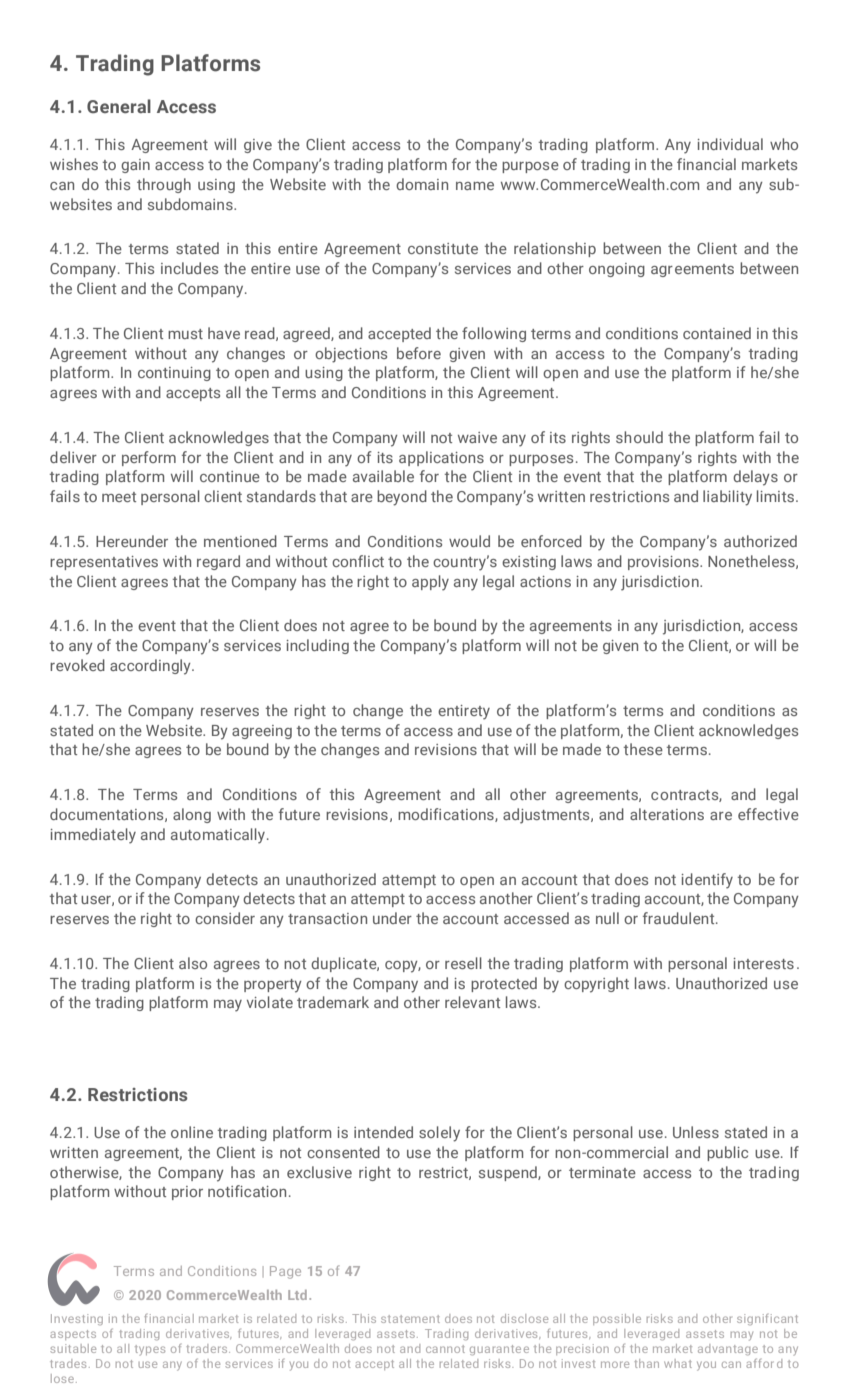 This screenshot has width=849, height=1400. What do you see at coordinates (150, 1350) in the screenshot?
I see `types` at bounding box center [150, 1350].
